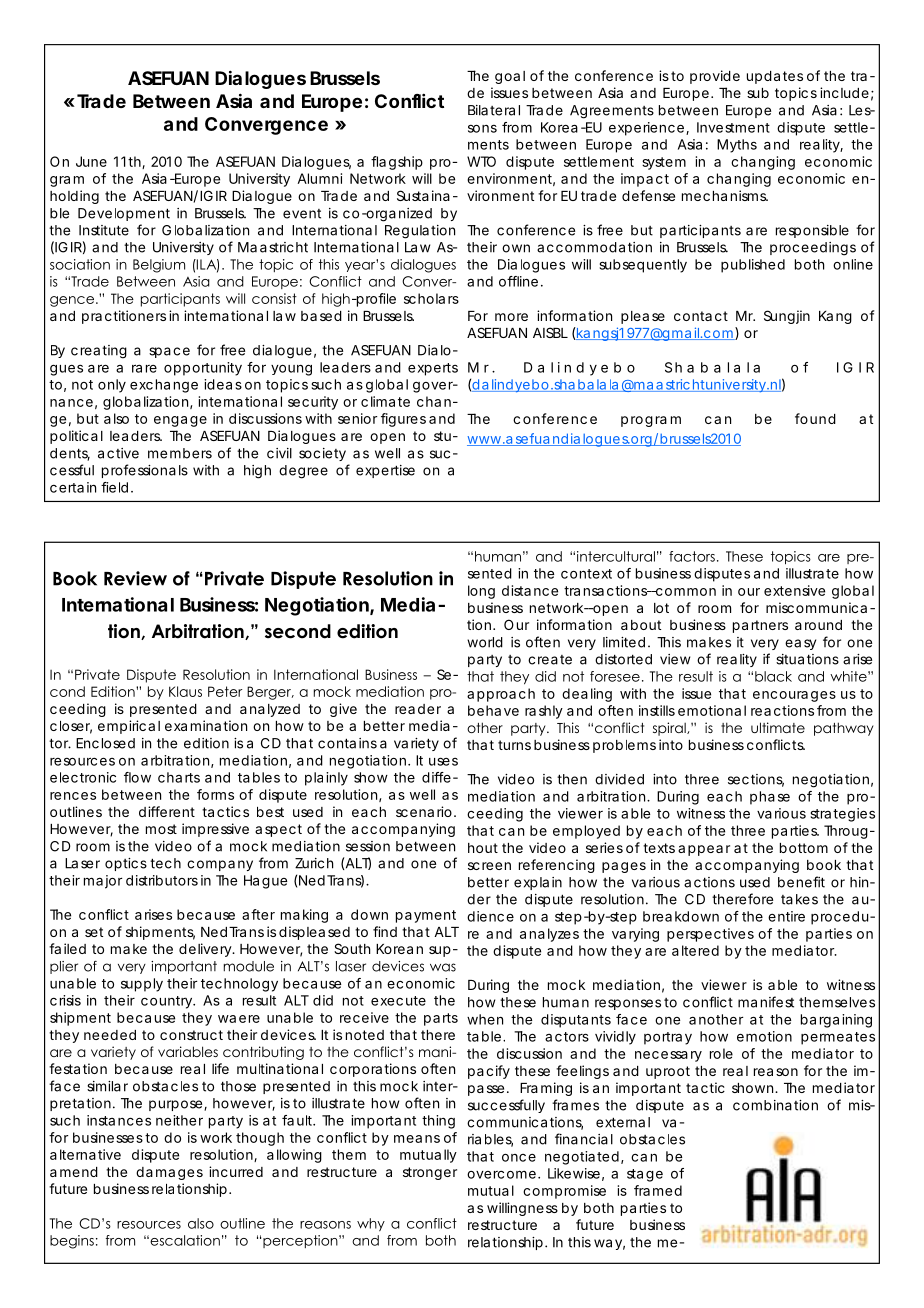  I want to click on Klaus, so click(185, 691).
